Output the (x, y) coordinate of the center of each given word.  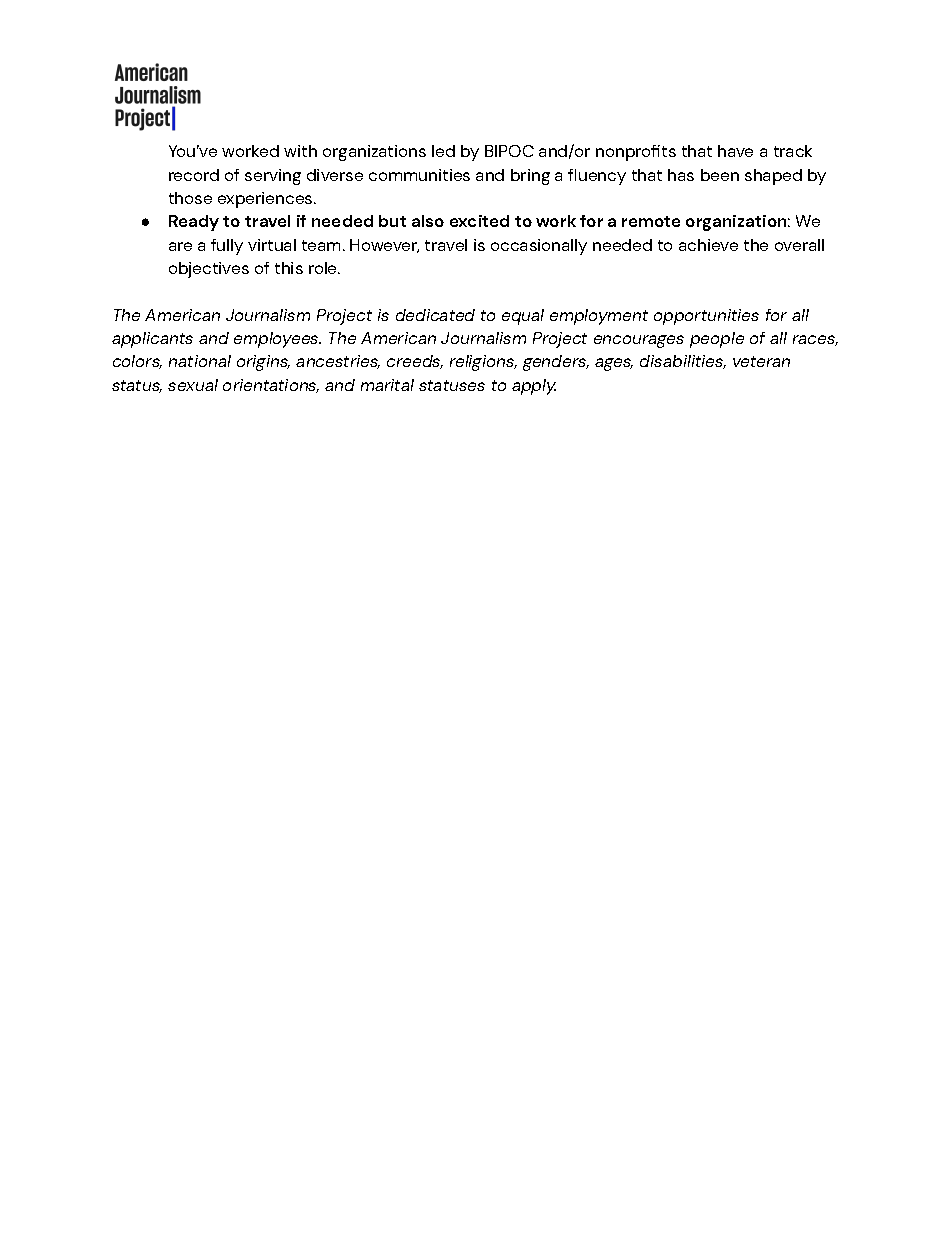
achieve (708, 245)
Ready (194, 223)
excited (479, 221)
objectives (209, 270)
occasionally (539, 247)
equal (523, 317)
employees (277, 340)
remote (651, 221)
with (300, 151)
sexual (193, 385)
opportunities (706, 317)
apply (534, 387)
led (443, 151)
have (735, 151)
